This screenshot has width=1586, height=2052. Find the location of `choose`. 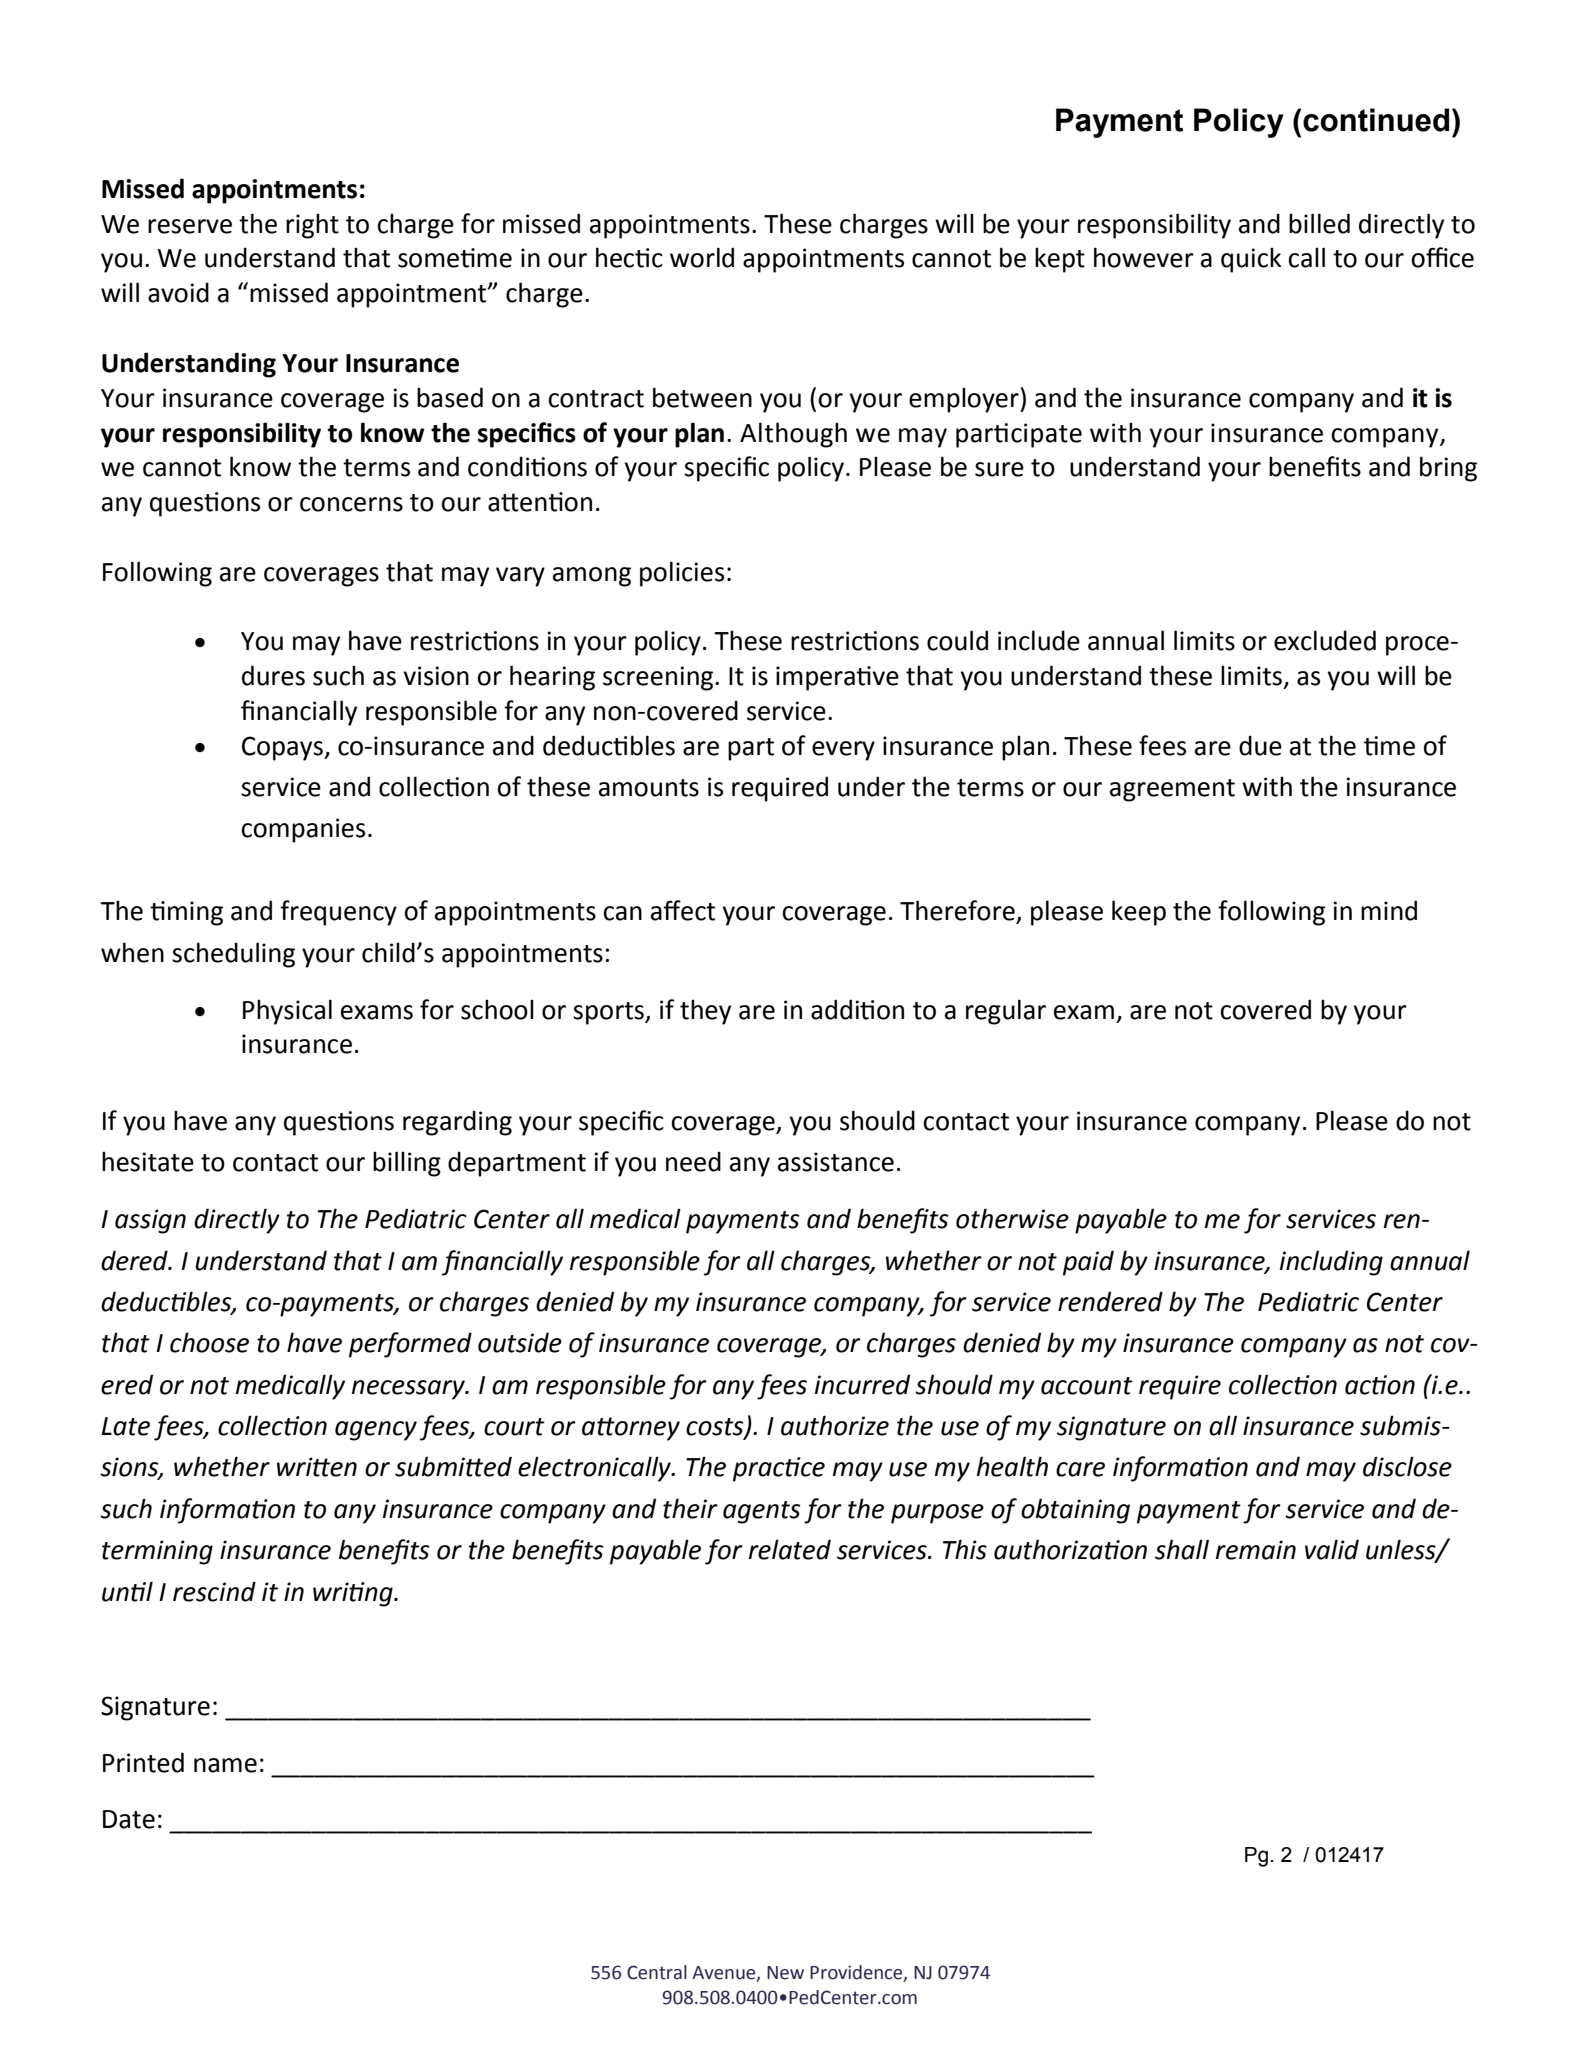

choose is located at coordinates (209, 1342).
